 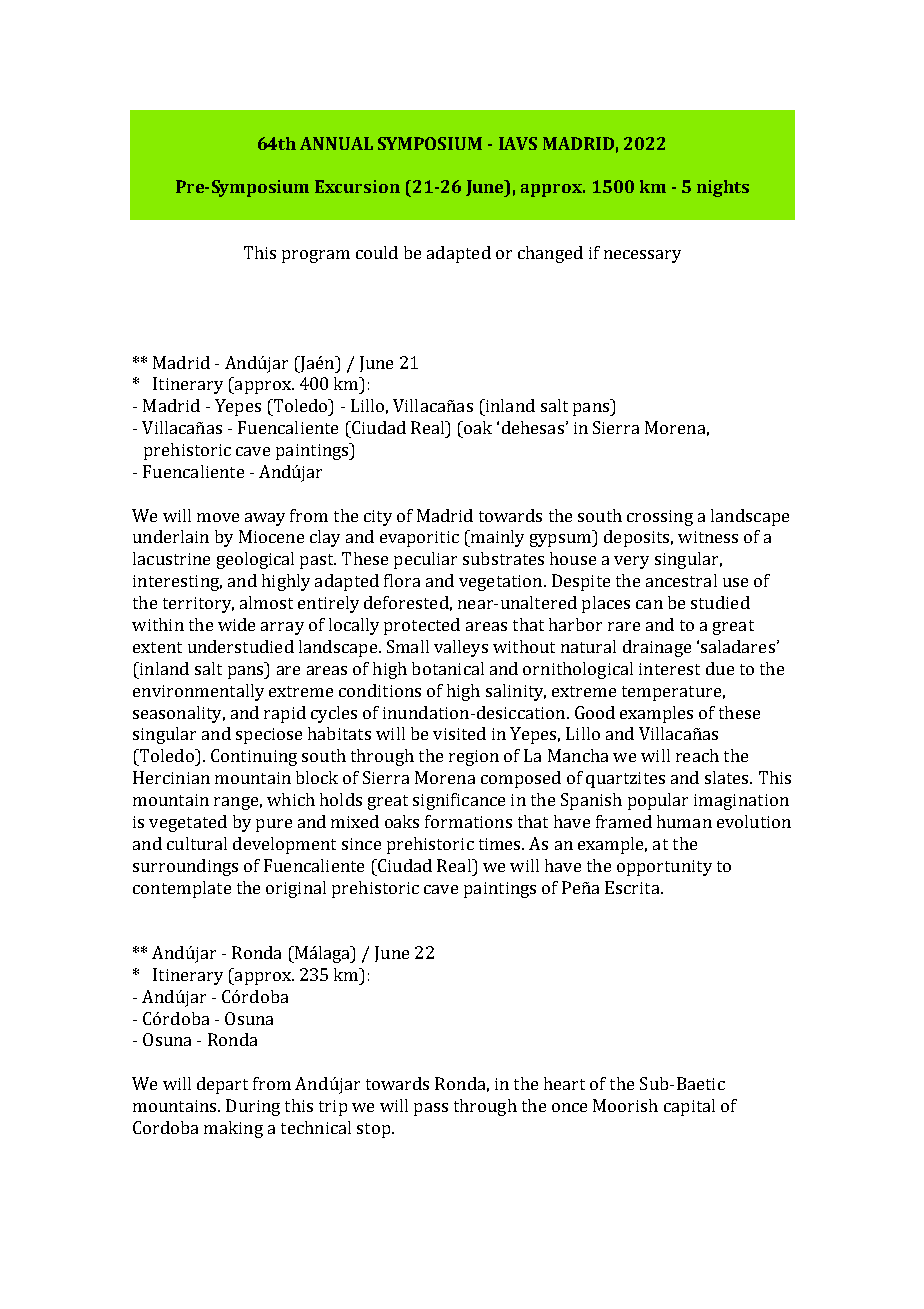 What do you see at coordinates (723, 188) in the screenshot?
I see `nights` at bounding box center [723, 188].
